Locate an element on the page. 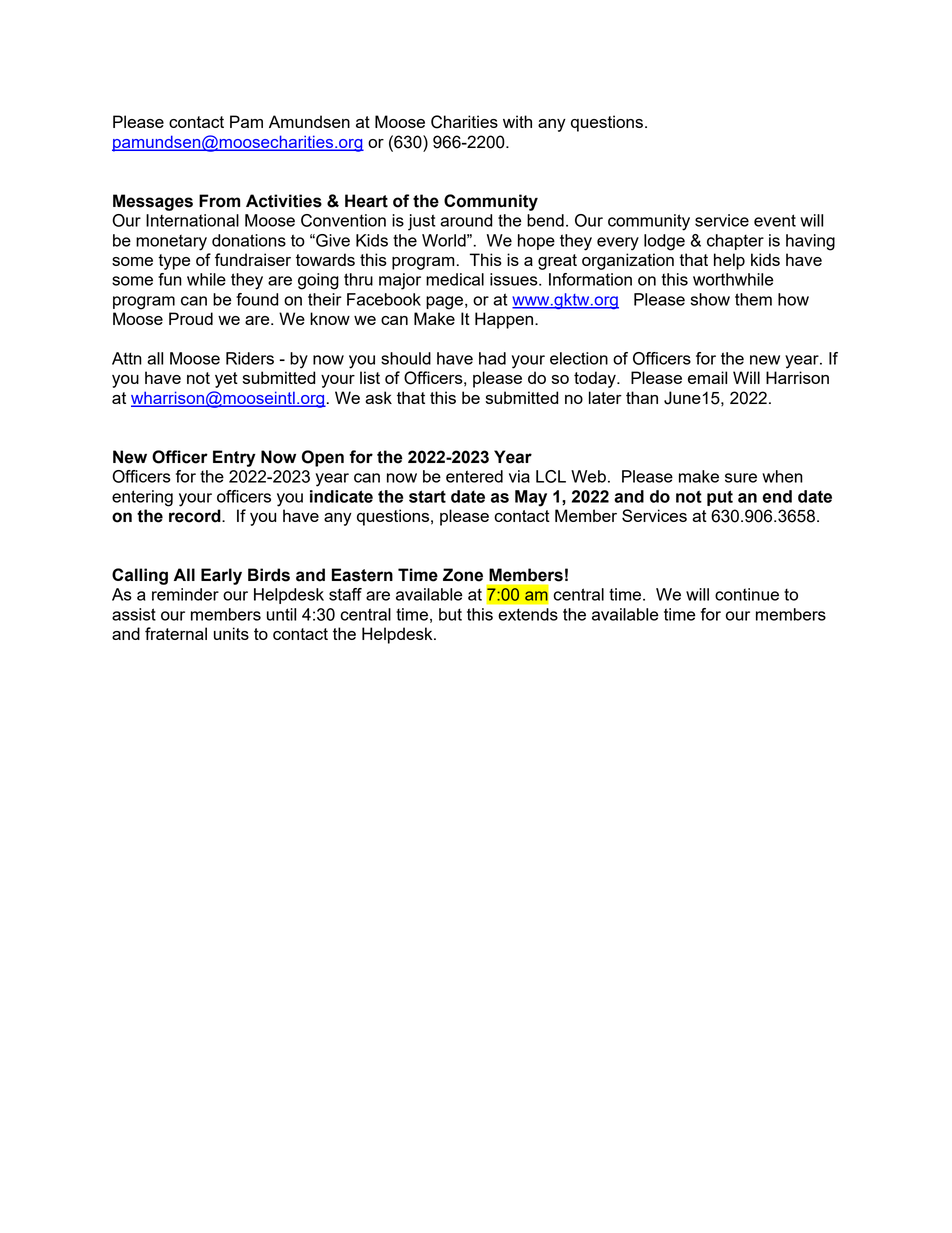 The image size is (952, 1233). Proud is located at coordinates (191, 318).
